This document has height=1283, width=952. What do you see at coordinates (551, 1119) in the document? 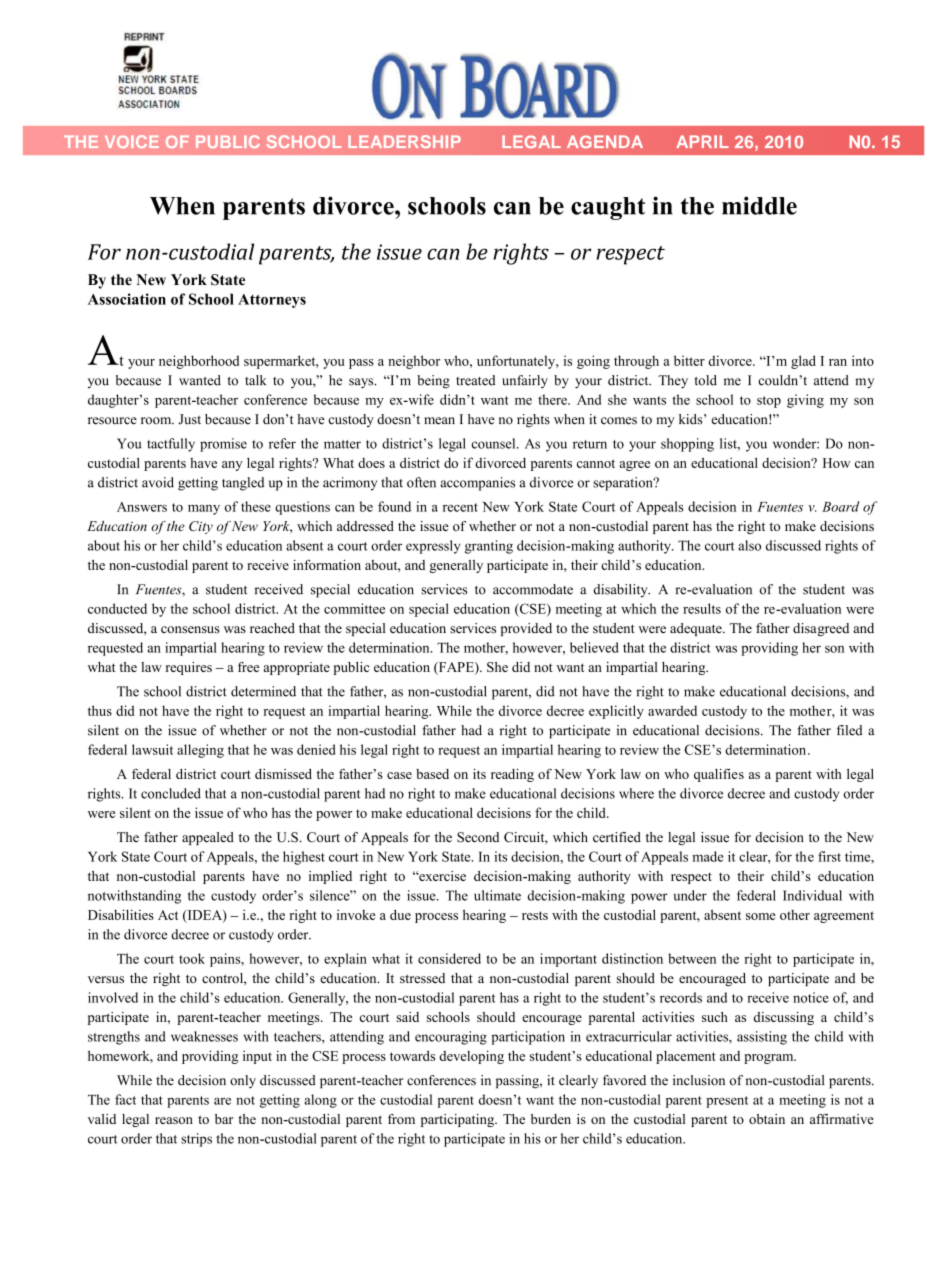
I see `burden` at bounding box center [551, 1119].
